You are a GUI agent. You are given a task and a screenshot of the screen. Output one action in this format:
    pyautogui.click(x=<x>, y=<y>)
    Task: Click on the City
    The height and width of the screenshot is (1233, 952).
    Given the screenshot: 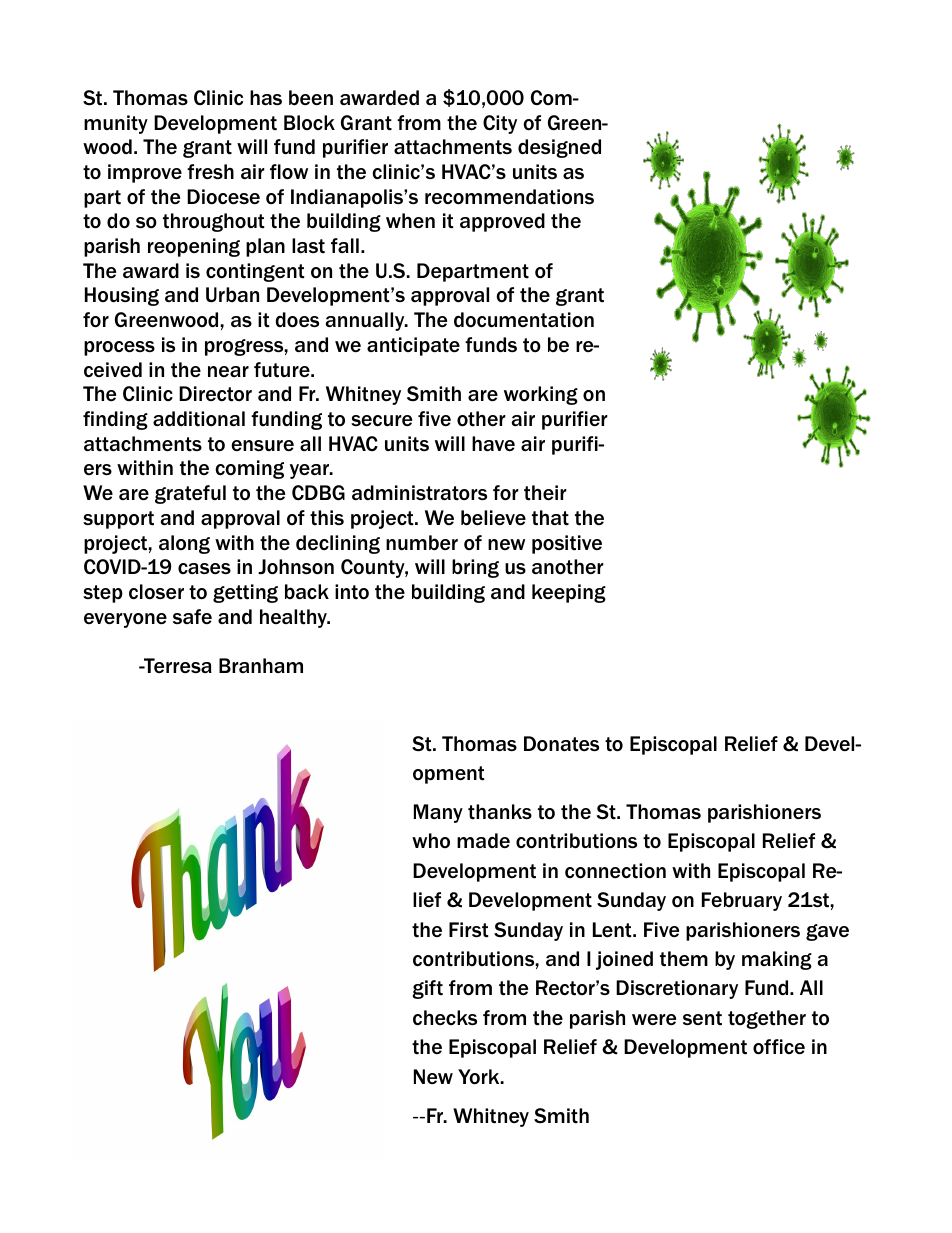 What is the action you would take?
    pyautogui.click(x=500, y=124)
